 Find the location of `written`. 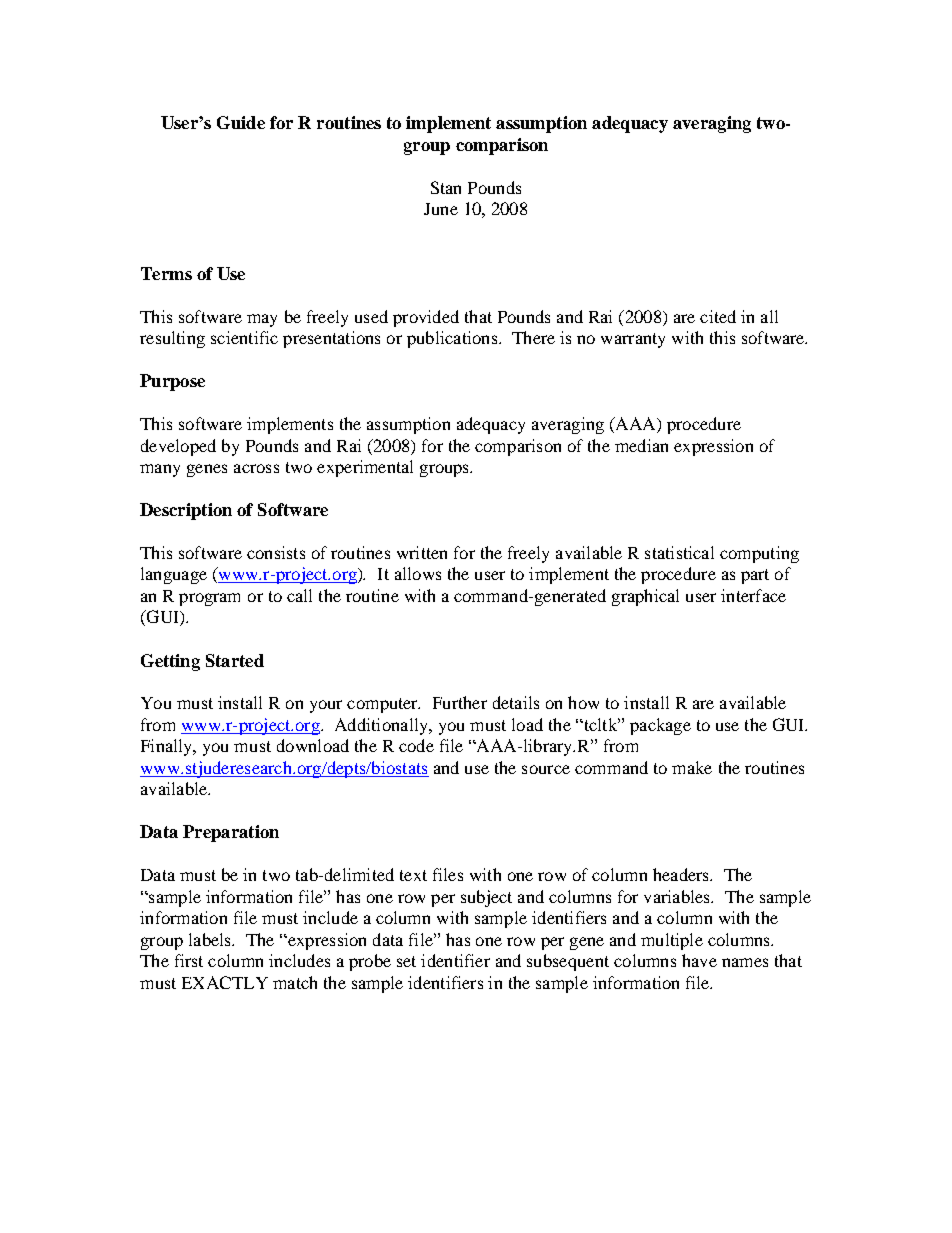

written is located at coordinates (422, 552).
